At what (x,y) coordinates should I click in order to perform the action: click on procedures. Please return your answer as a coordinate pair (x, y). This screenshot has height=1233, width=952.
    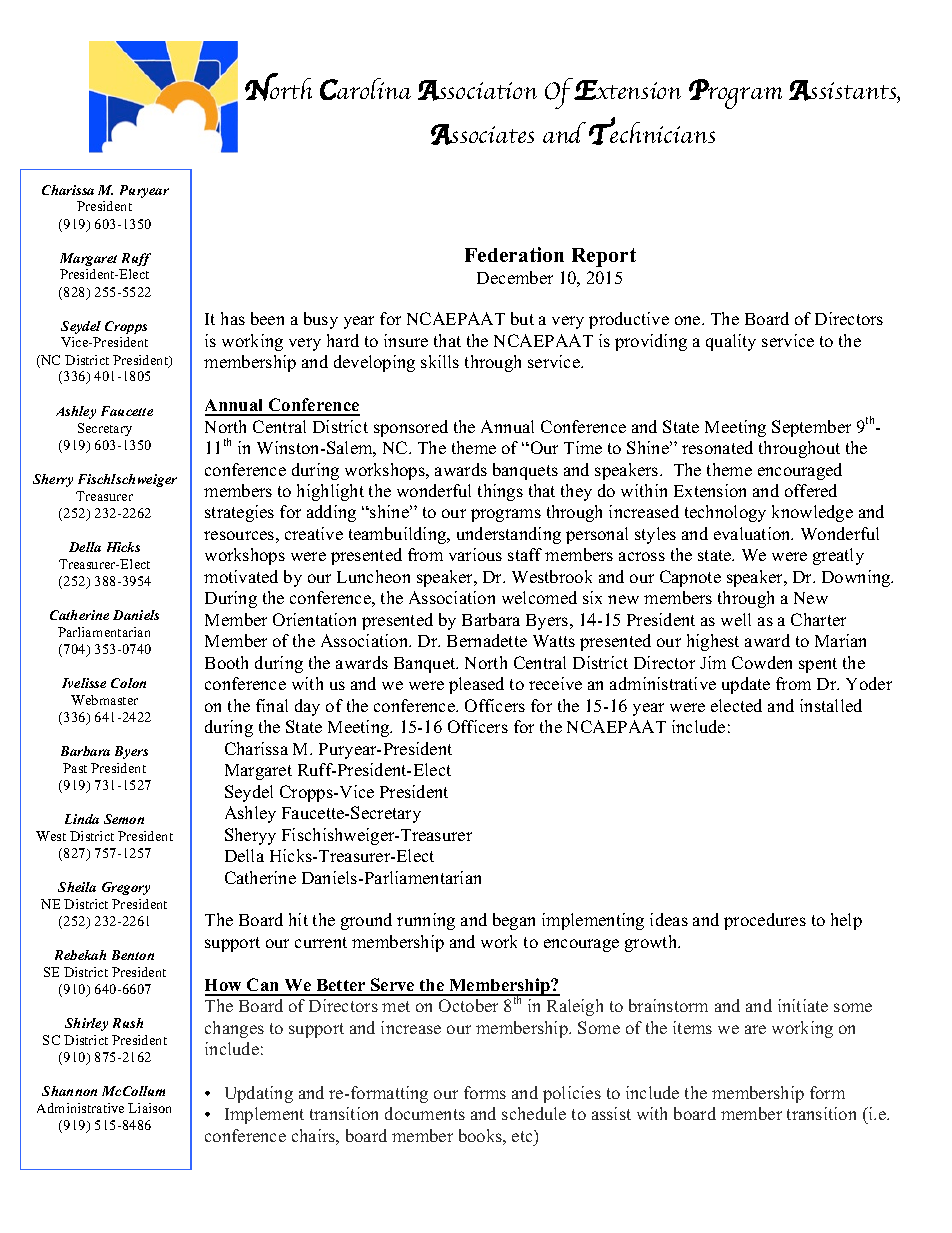
    Looking at the image, I should click on (765, 921).
